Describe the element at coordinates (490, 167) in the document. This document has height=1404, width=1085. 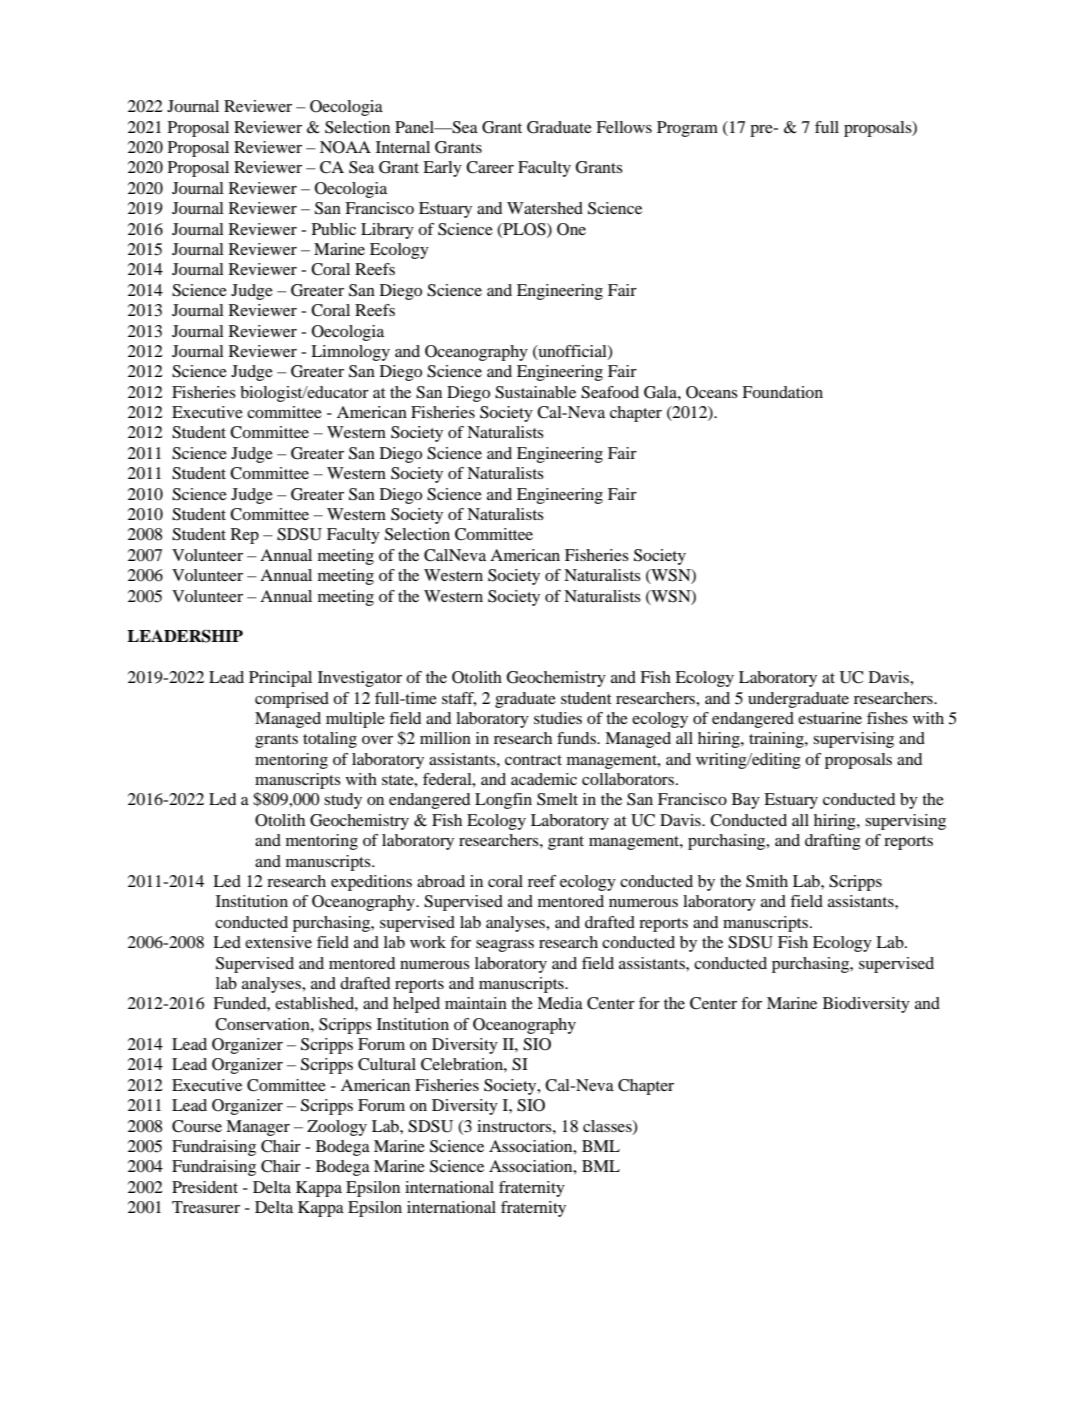
I see `Career` at that location.
